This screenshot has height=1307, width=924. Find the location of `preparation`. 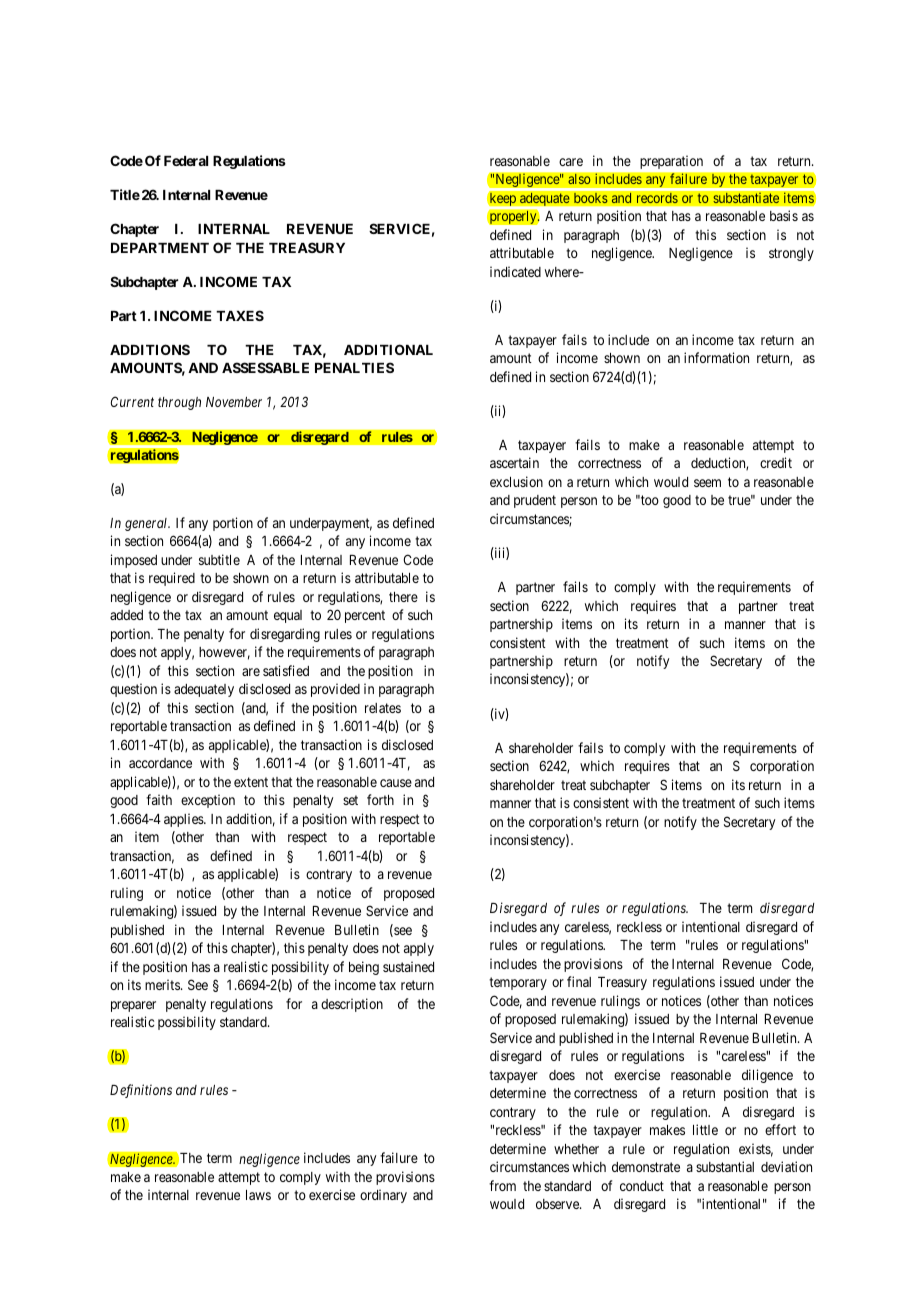

preparation is located at coordinates (672, 162).
